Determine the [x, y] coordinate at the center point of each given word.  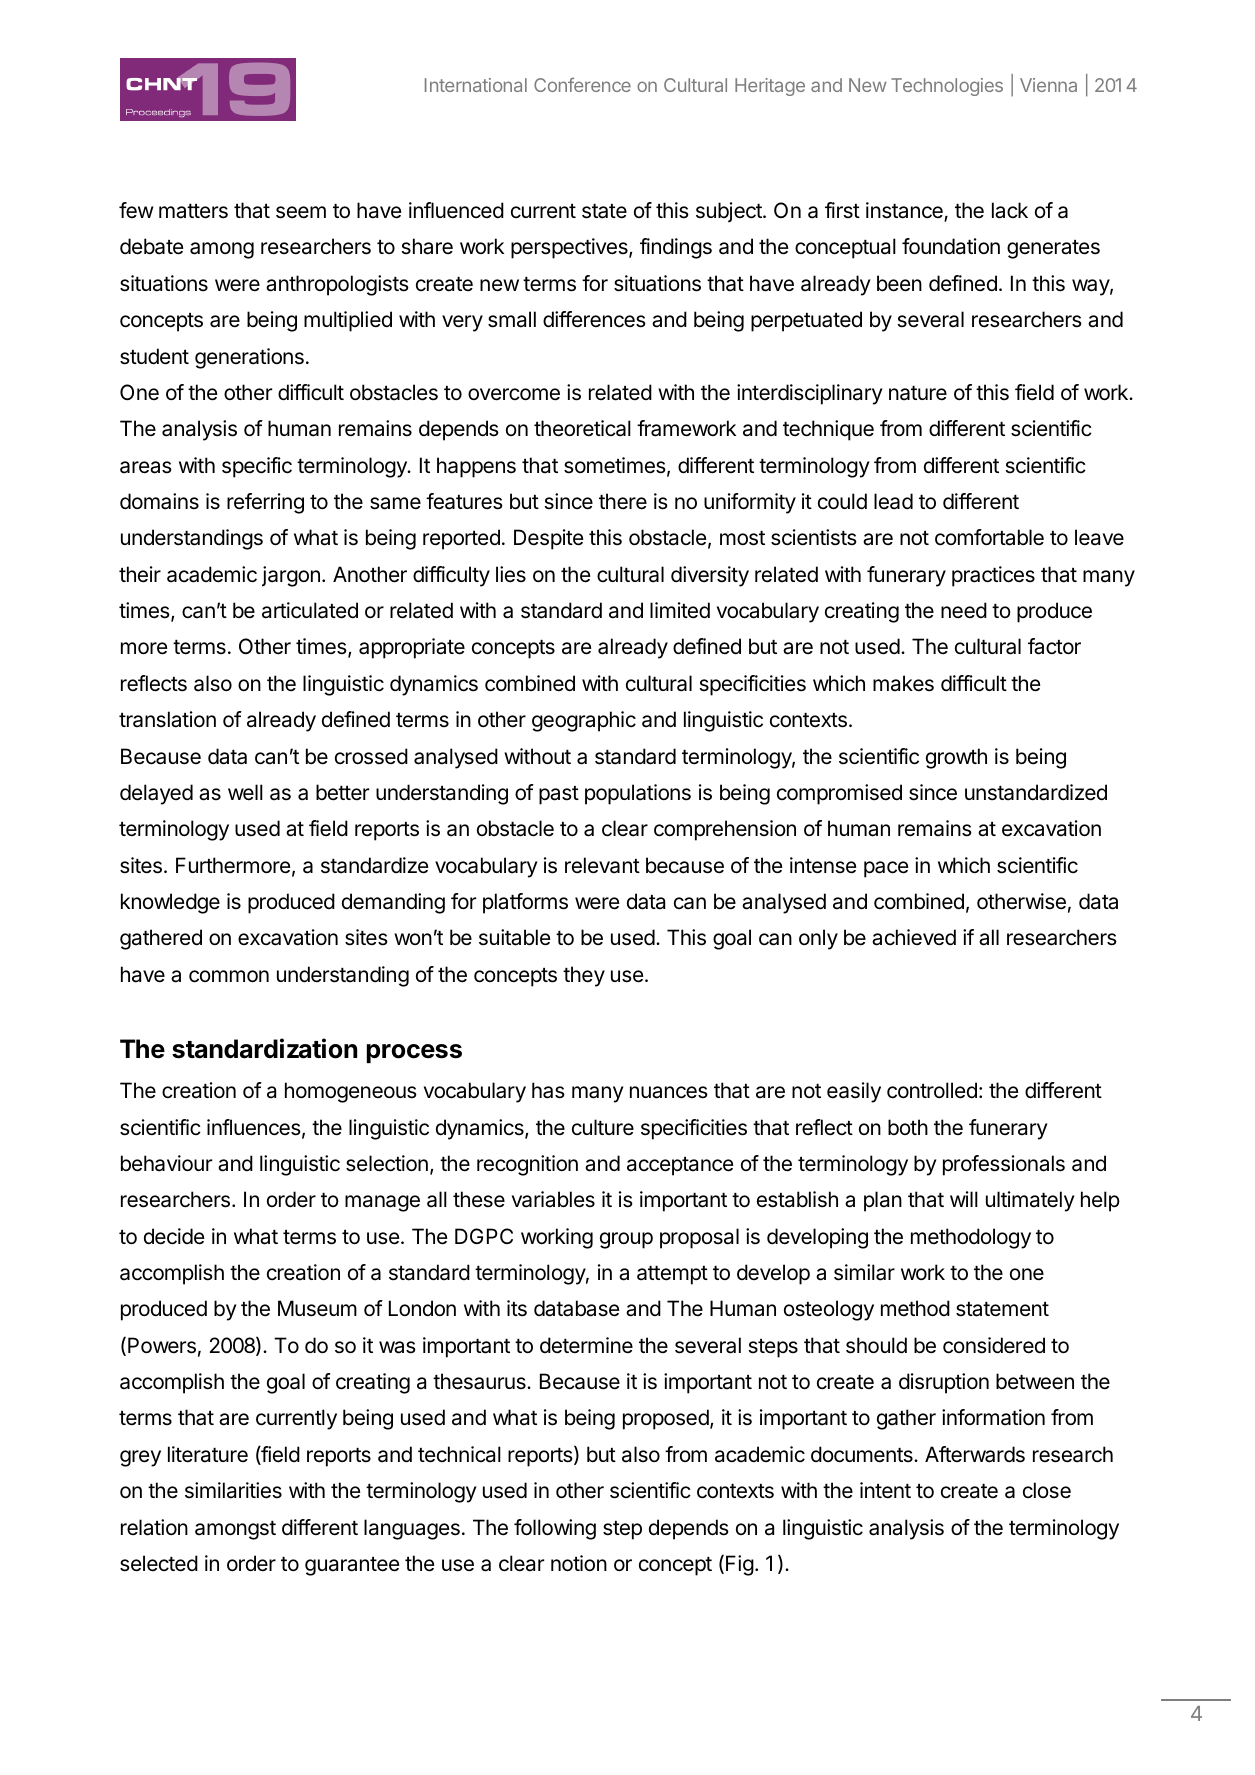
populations [638, 794]
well [245, 792]
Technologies [947, 87]
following [555, 1529]
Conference [582, 84]
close [1047, 1490]
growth [956, 758]
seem [301, 212]
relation [154, 1527]
